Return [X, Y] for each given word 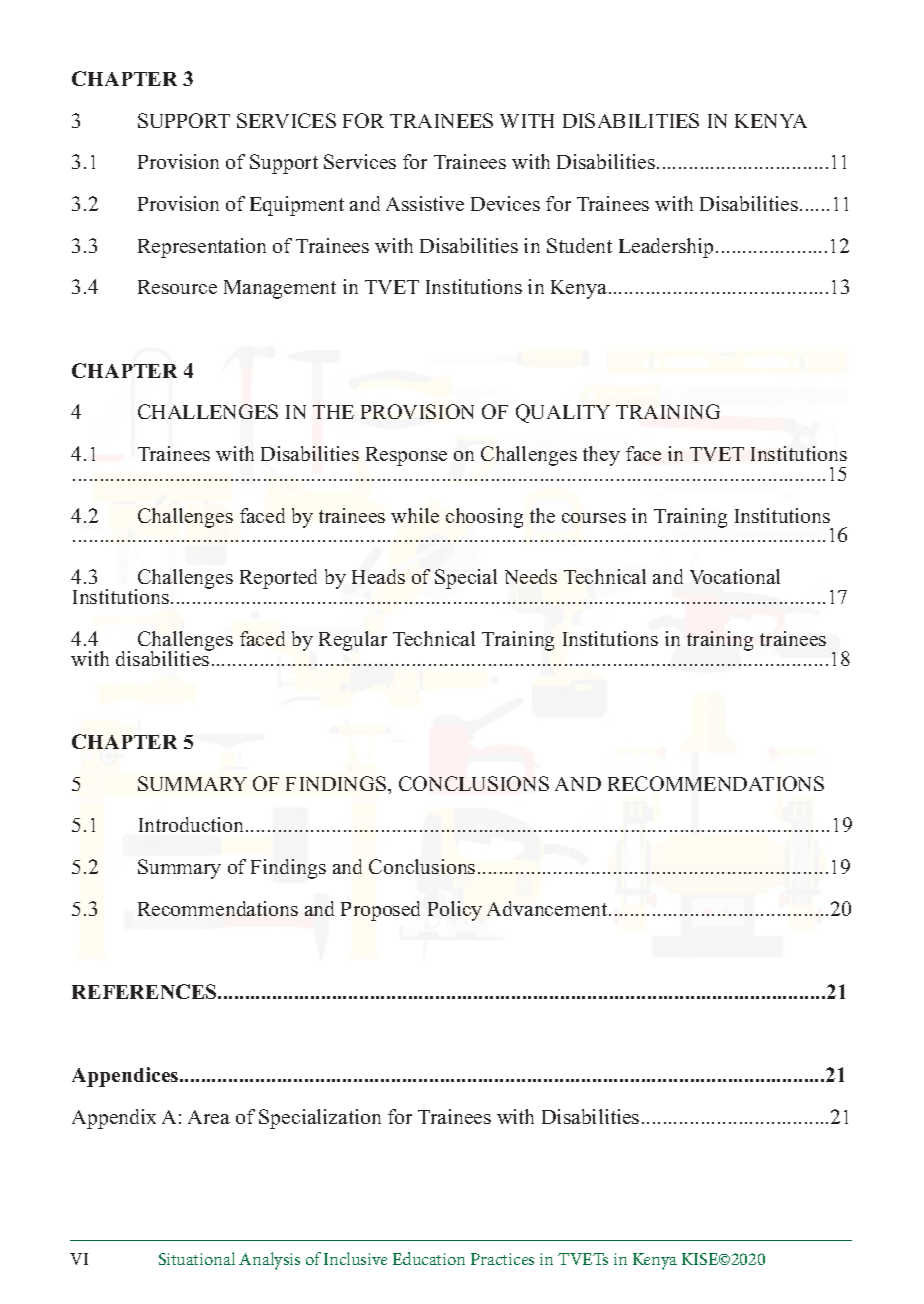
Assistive [425, 203]
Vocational [735, 576]
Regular [353, 641]
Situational [197, 1258]
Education [429, 1258]
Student [579, 245]
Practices [502, 1259]
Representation [202, 248]
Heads [378, 576]
